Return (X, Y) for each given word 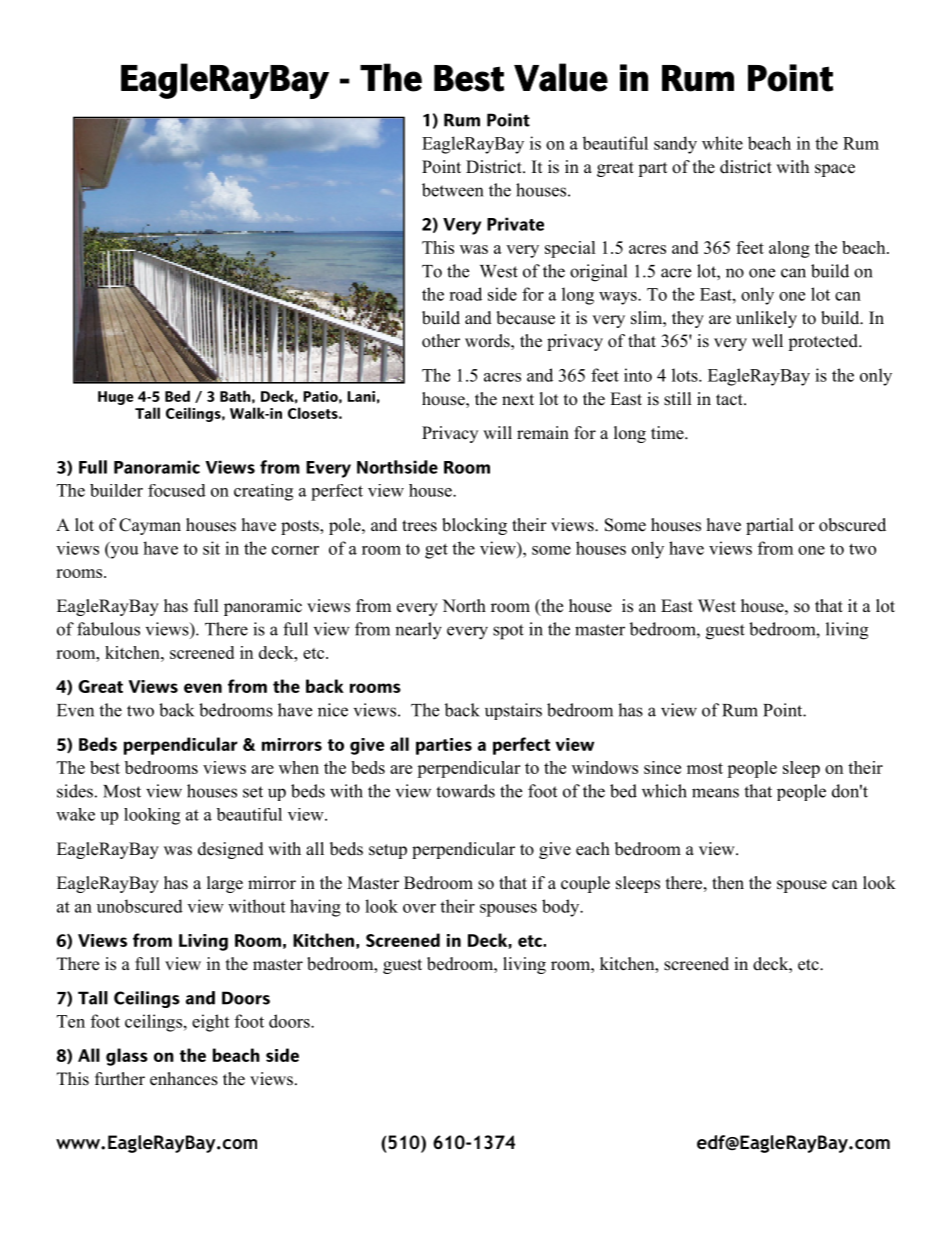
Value (561, 77)
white (722, 143)
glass (127, 1057)
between (452, 190)
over (419, 908)
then (728, 883)
